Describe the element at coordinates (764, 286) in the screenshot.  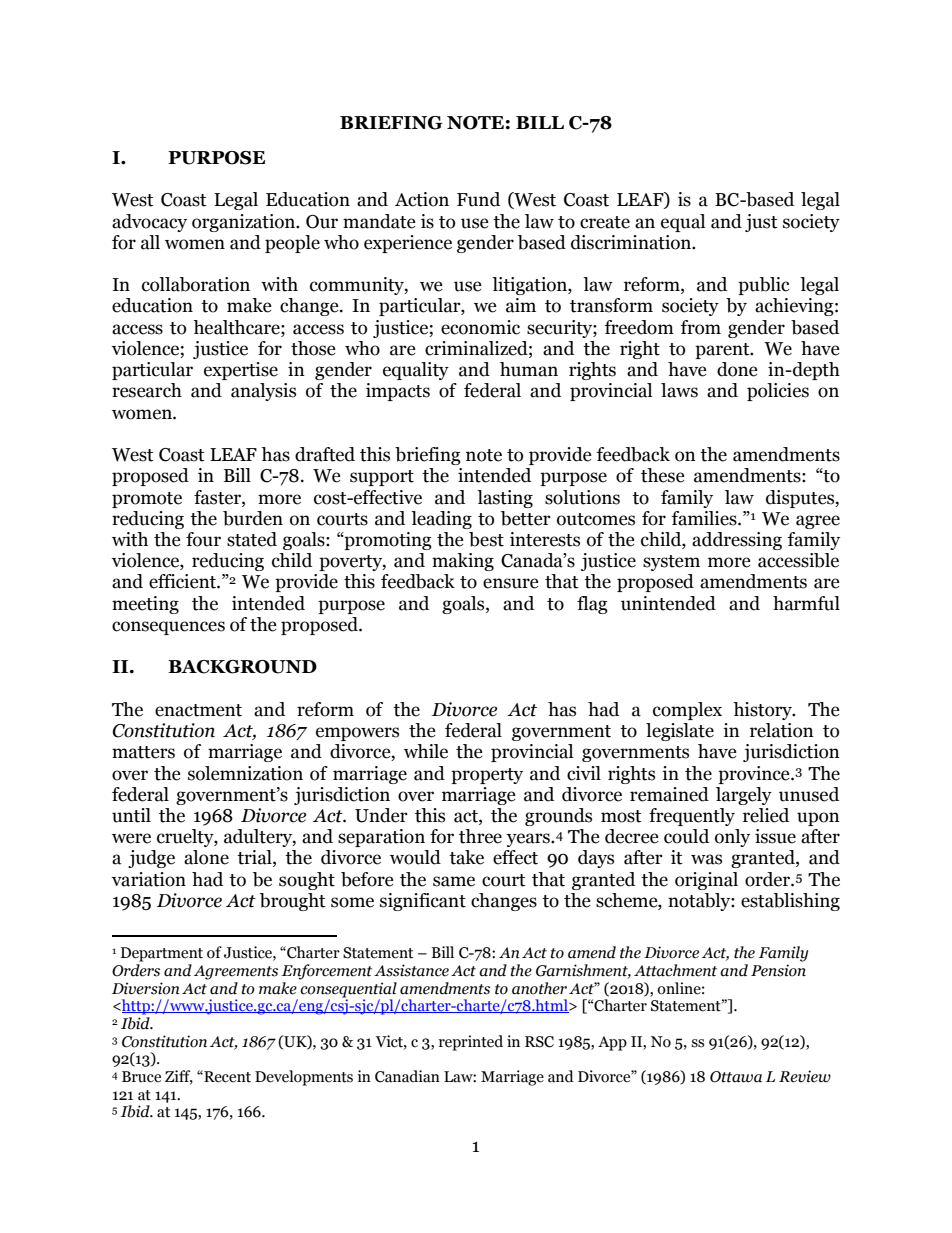
I see `public` at that location.
